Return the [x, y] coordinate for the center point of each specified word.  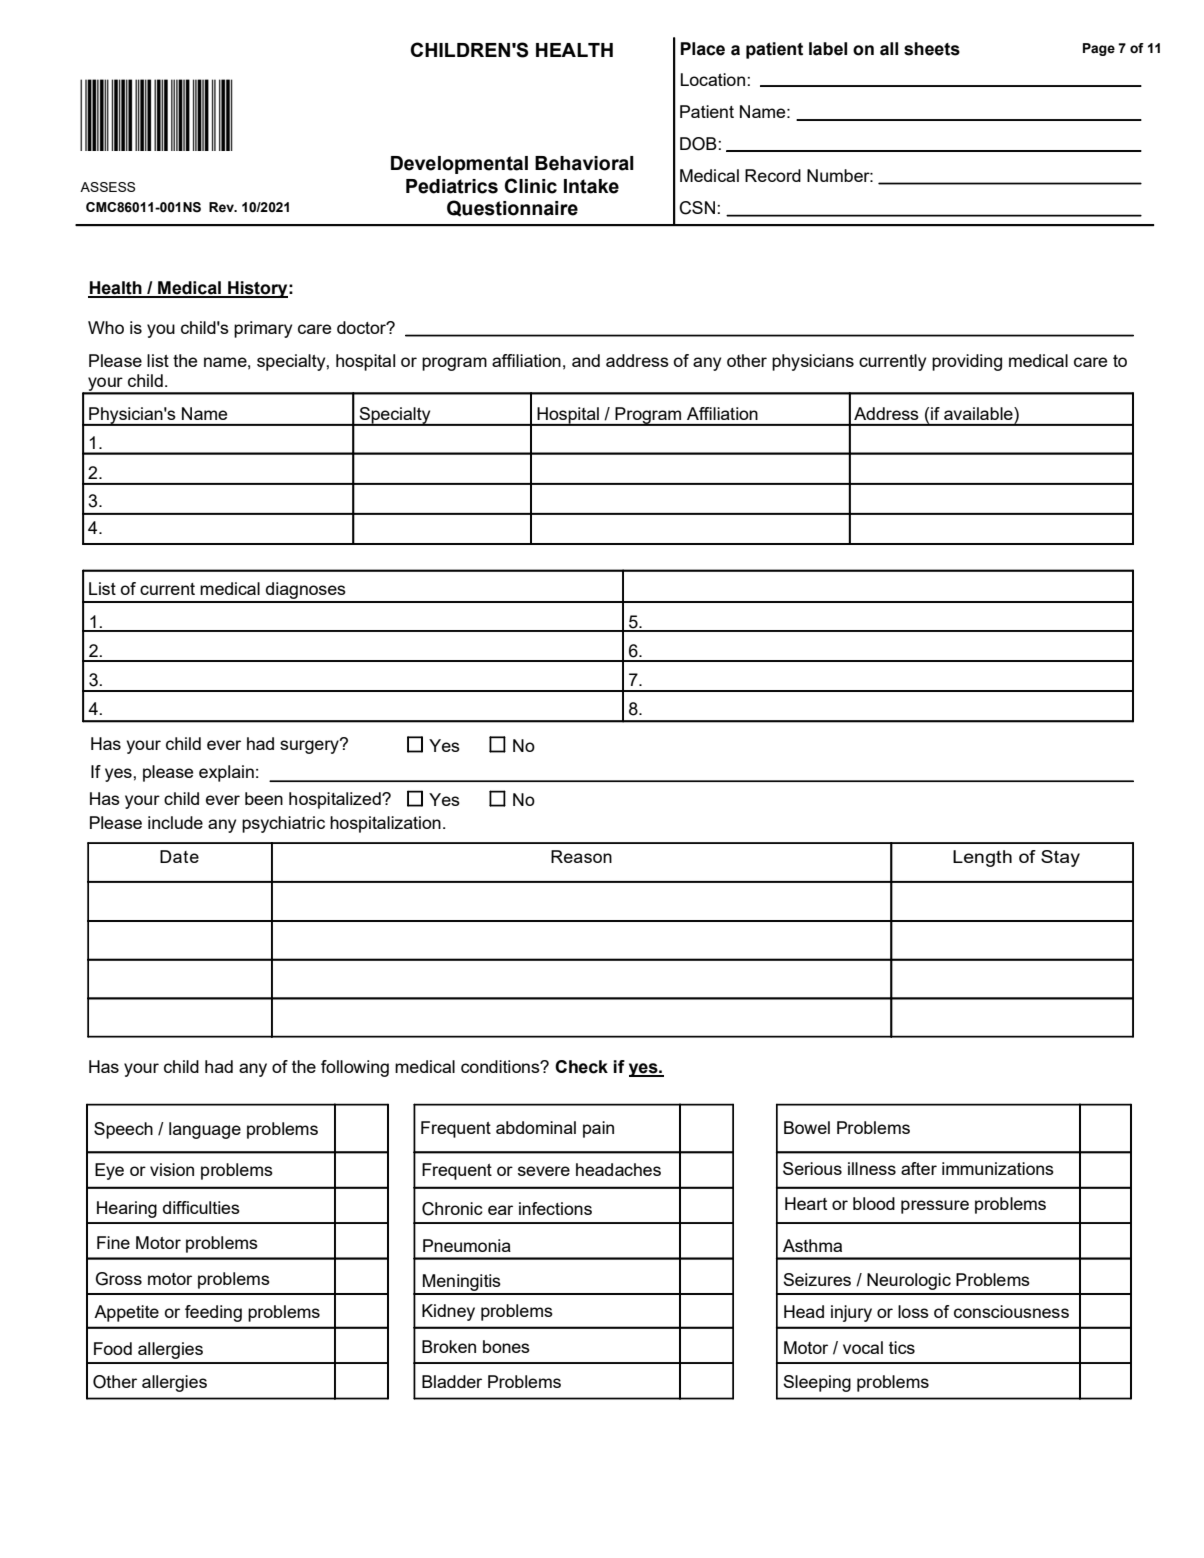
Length [982, 858]
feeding [213, 1313]
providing [967, 362]
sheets [932, 49]
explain [226, 773]
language [205, 1130]
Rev [222, 207]
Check [581, 1067]
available [979, 413]
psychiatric [283, 824]
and [586, 360]
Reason [581, 856]
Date [179, 856]
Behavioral [584, 163]
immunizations [998, 1168]
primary [263, 329]
